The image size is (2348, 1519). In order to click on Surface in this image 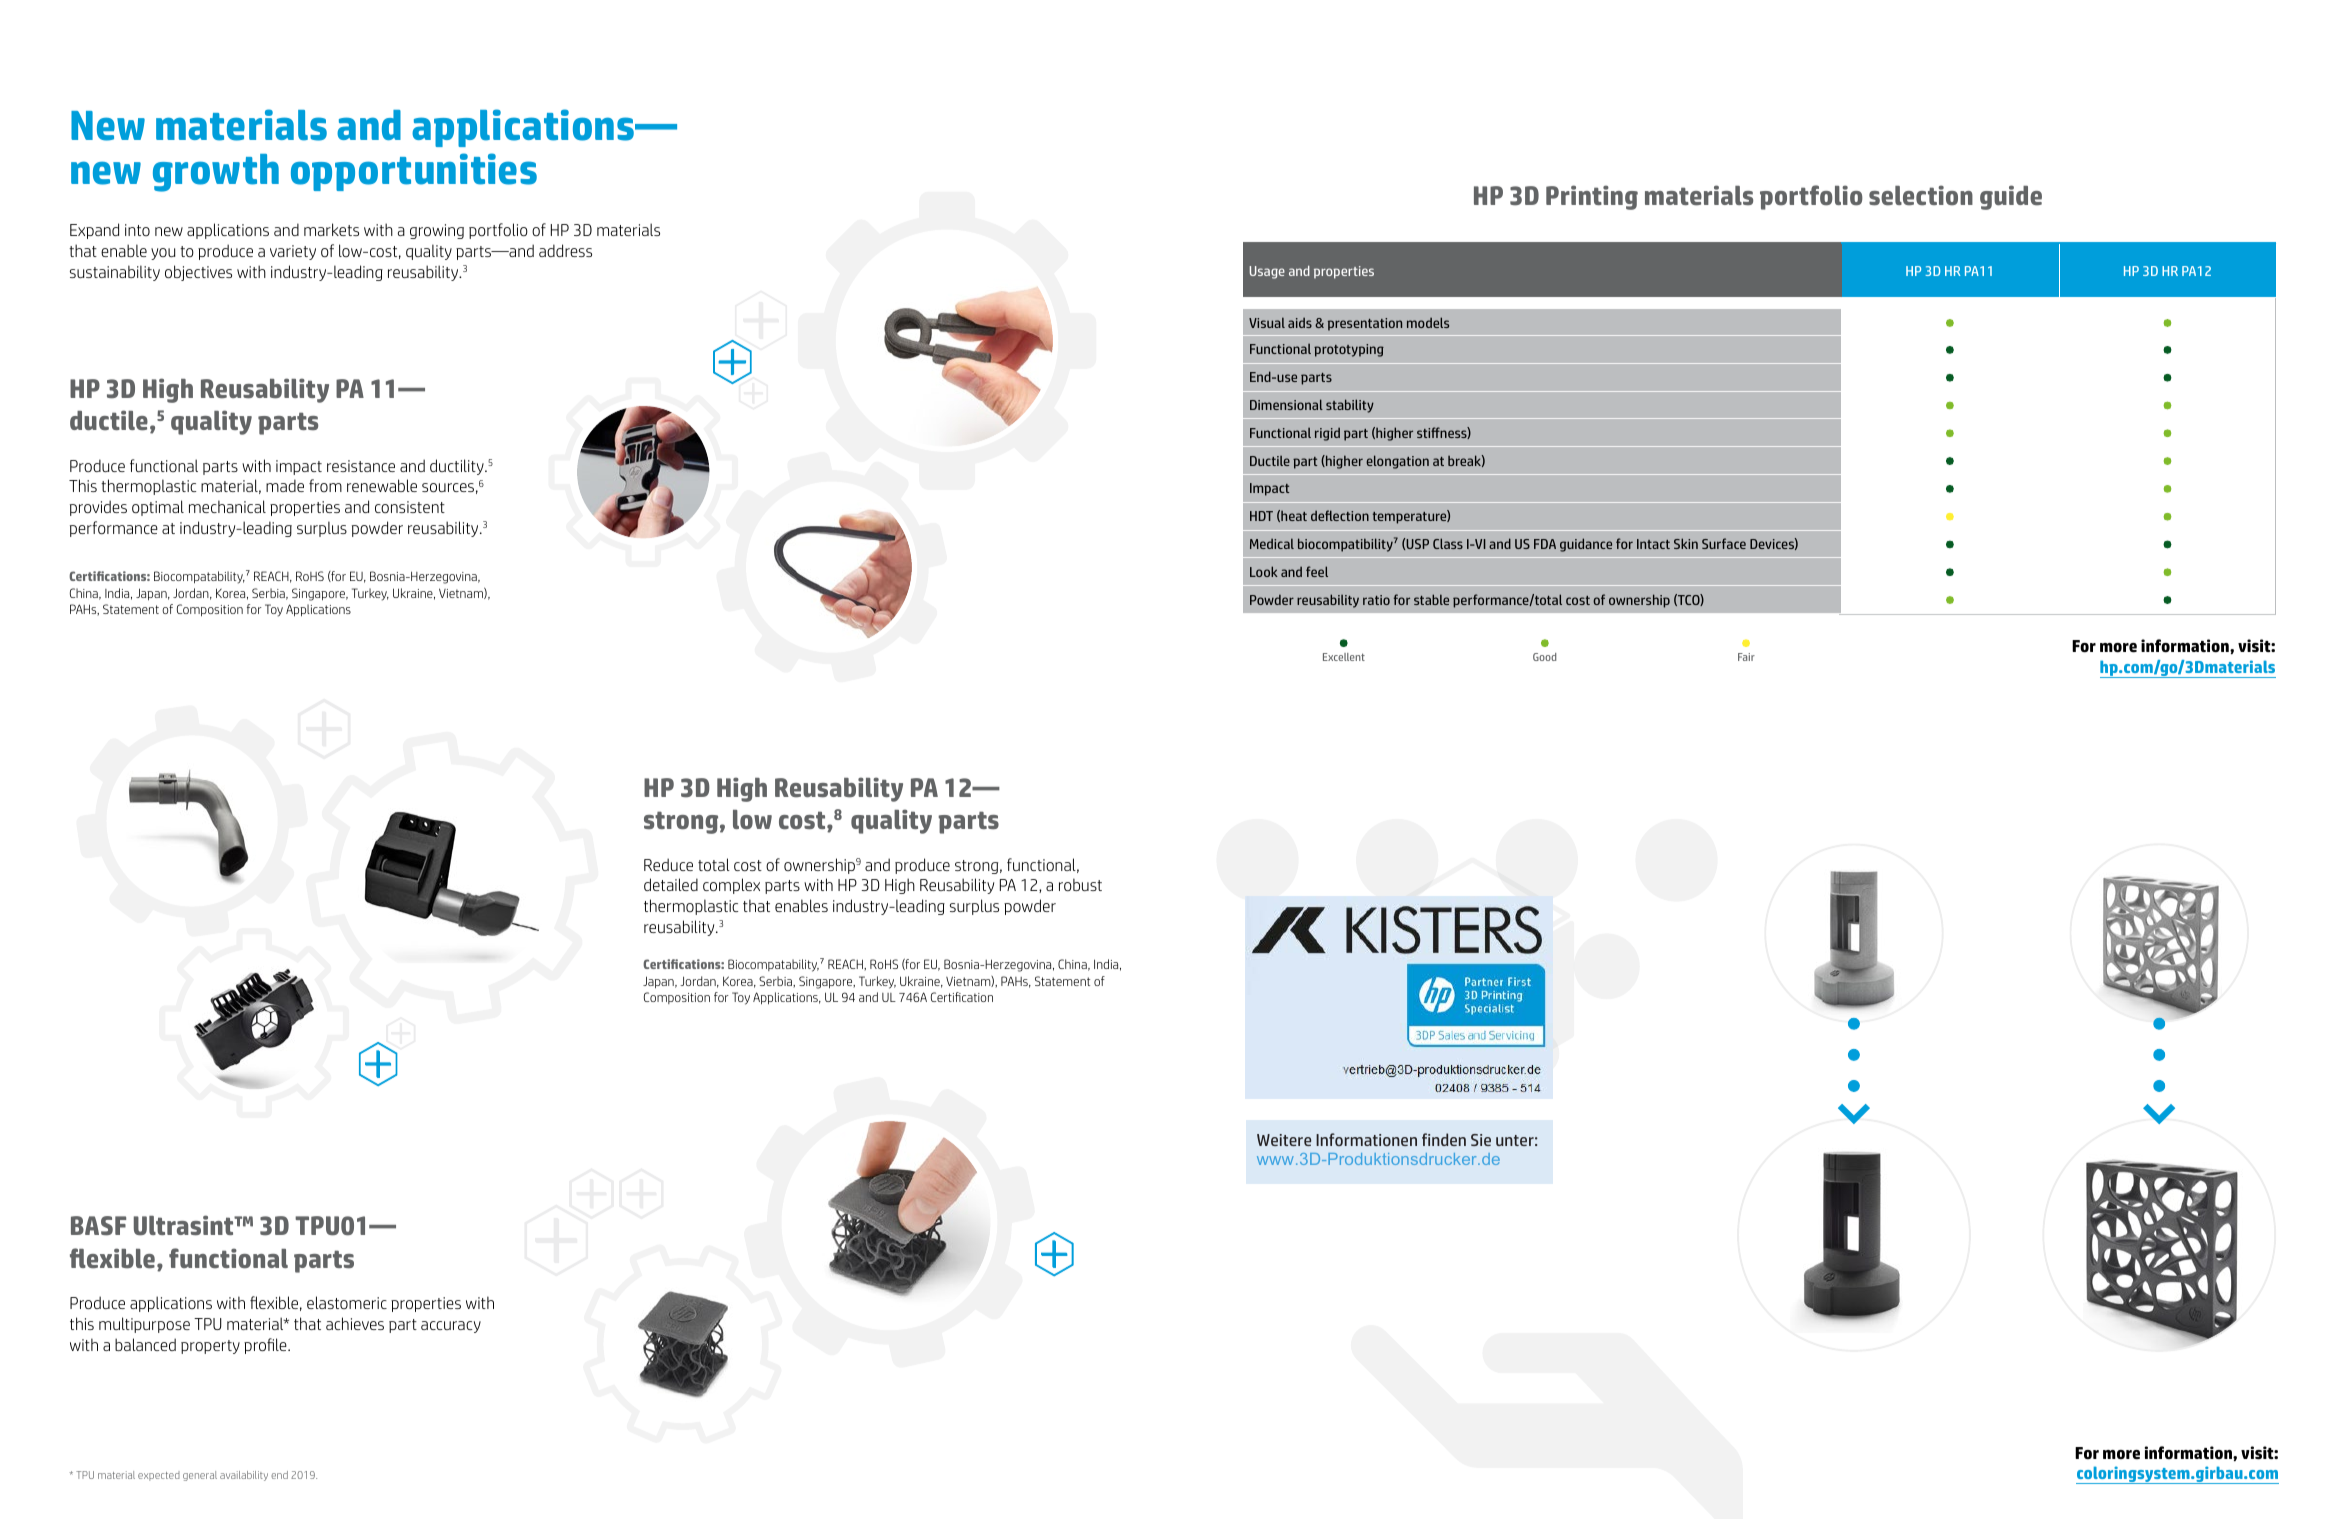, I will do `click(1724, 543)`.
